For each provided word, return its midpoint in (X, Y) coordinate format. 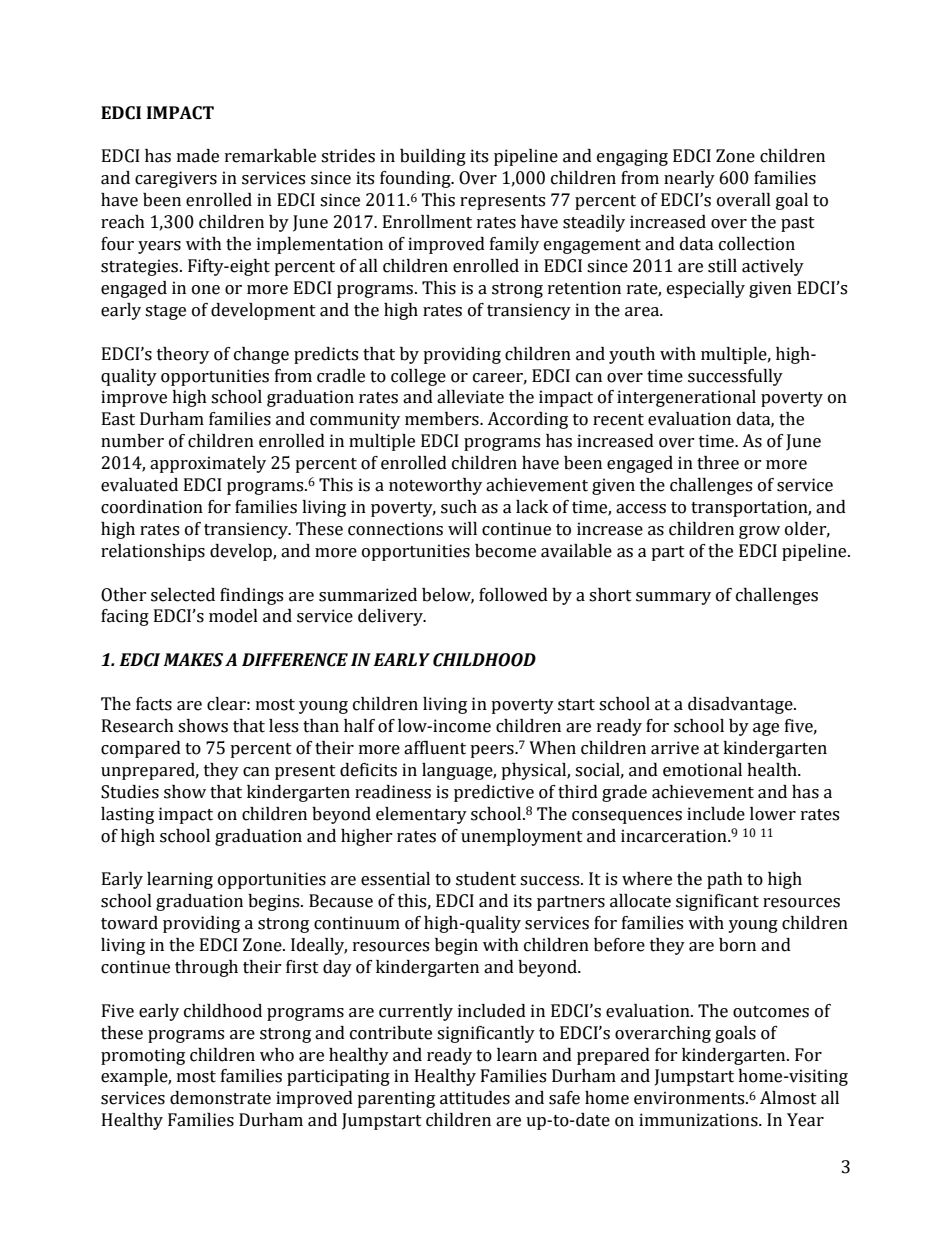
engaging (632, 157)
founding (416, 179)
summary (673, 598)
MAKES (193, 660)
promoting (143, 1056)
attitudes (475, 1098)
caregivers (176, 179)
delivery (391, 617)
